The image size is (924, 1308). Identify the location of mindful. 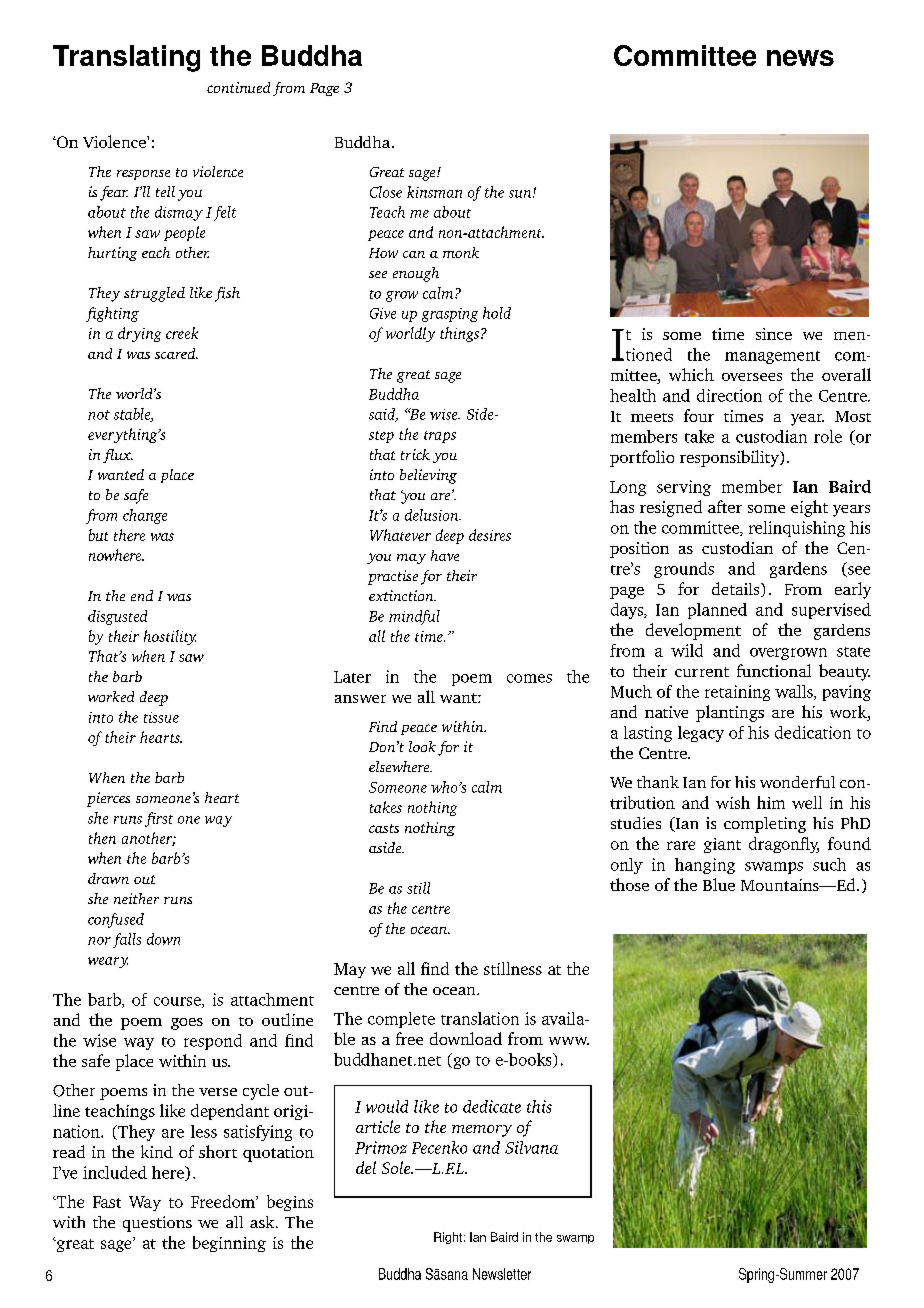
(414, 617).
